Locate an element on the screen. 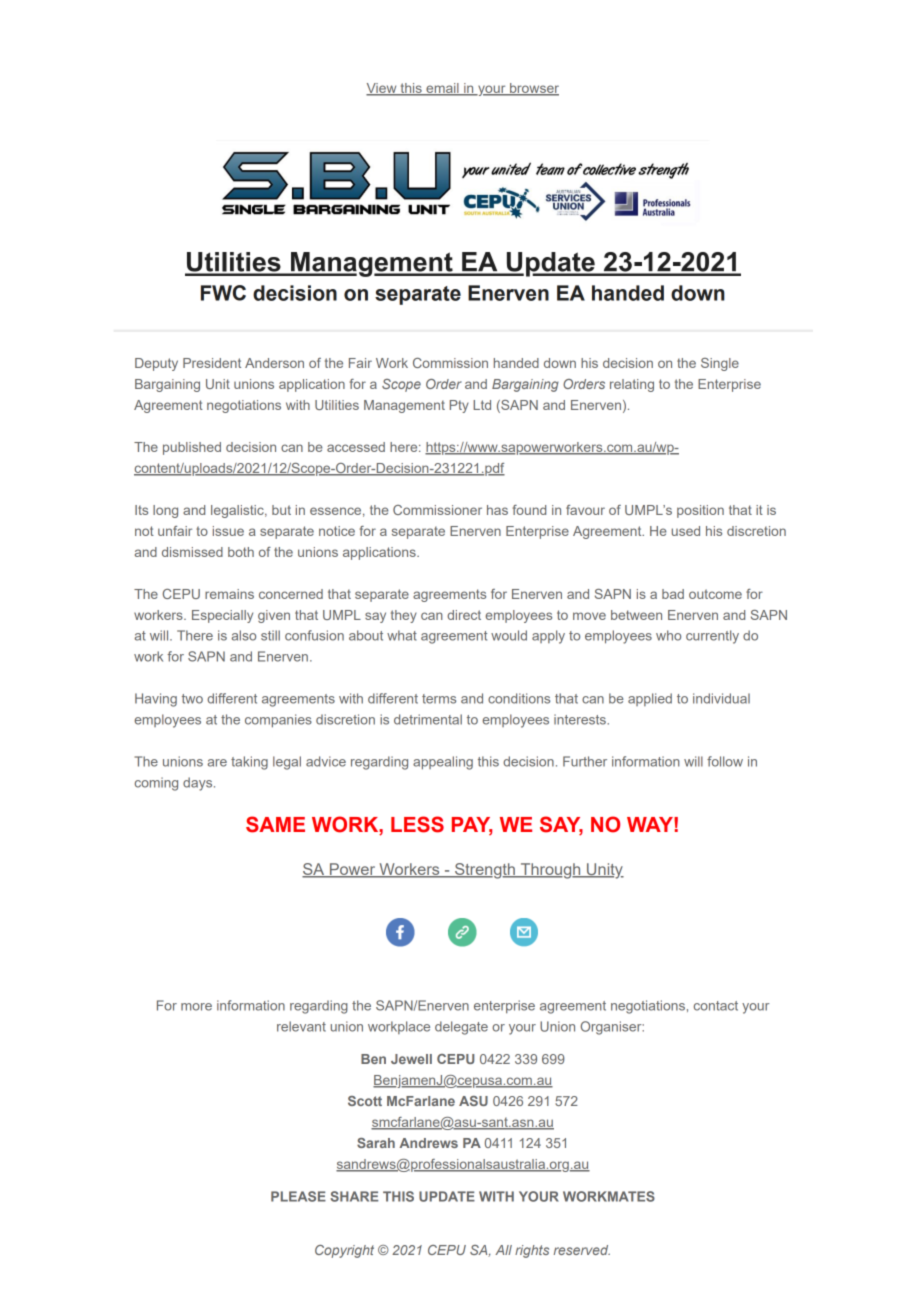 The image size is (924, 1308). more is located at coordinates (196, 1007).
